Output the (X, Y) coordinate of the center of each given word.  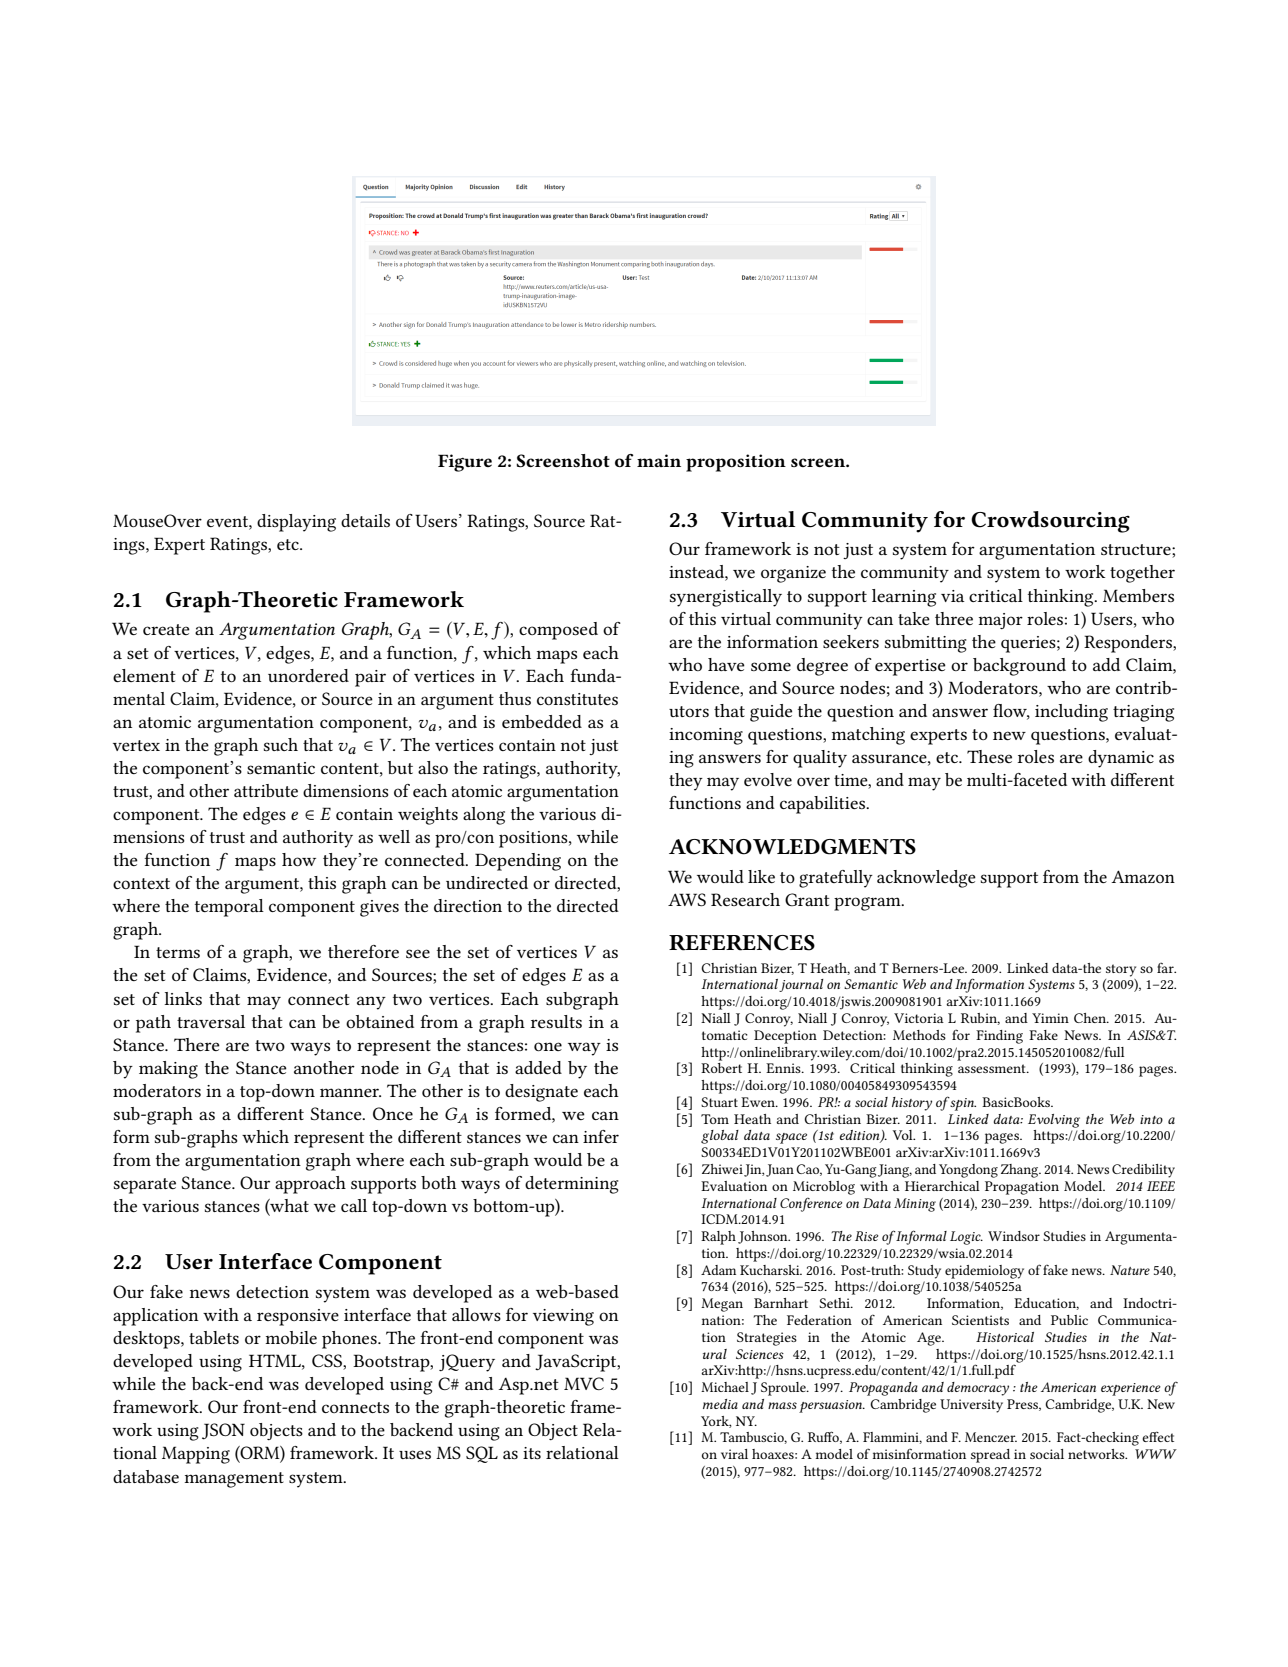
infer (601, 1136)
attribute (266, 790)
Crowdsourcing (1050, 522)
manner (350, 1092)
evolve (768, 779)
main (659, 460)
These (989, 756)
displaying (296, 523)
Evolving (1054, 1121)
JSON (223, 1431)
